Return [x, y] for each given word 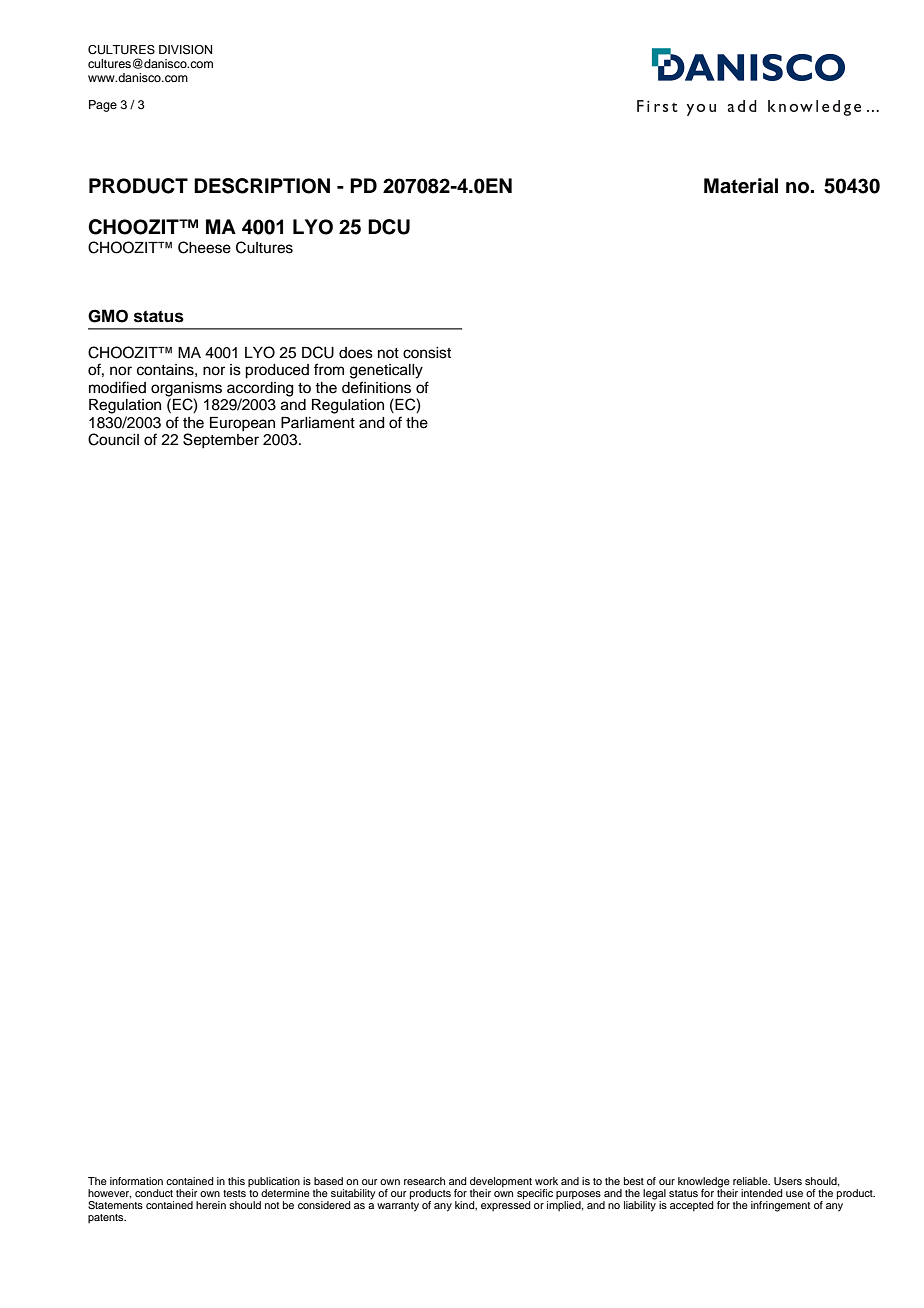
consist [427, 353]
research [424, 1181]
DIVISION [185, 50]
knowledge [704, 1183]
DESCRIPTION [262, 186]
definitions [376, 387]
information [136, 1181]
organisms [186, 389]
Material [741, 186]
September [221, 440]
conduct [154, 1193]
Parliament [318, 423]
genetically [386, 371]
